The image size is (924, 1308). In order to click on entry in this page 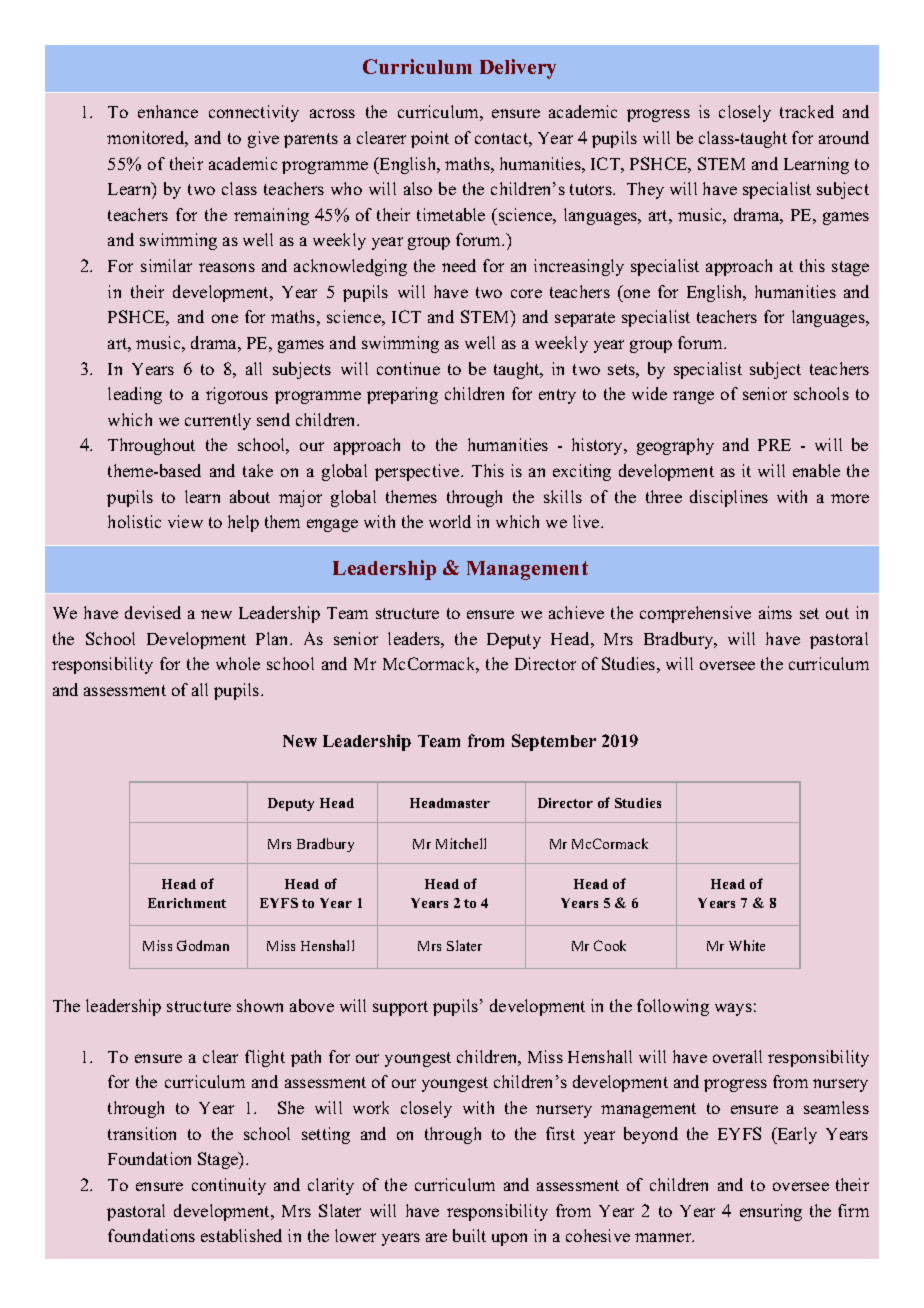, I will do `click(557, 396)`.
